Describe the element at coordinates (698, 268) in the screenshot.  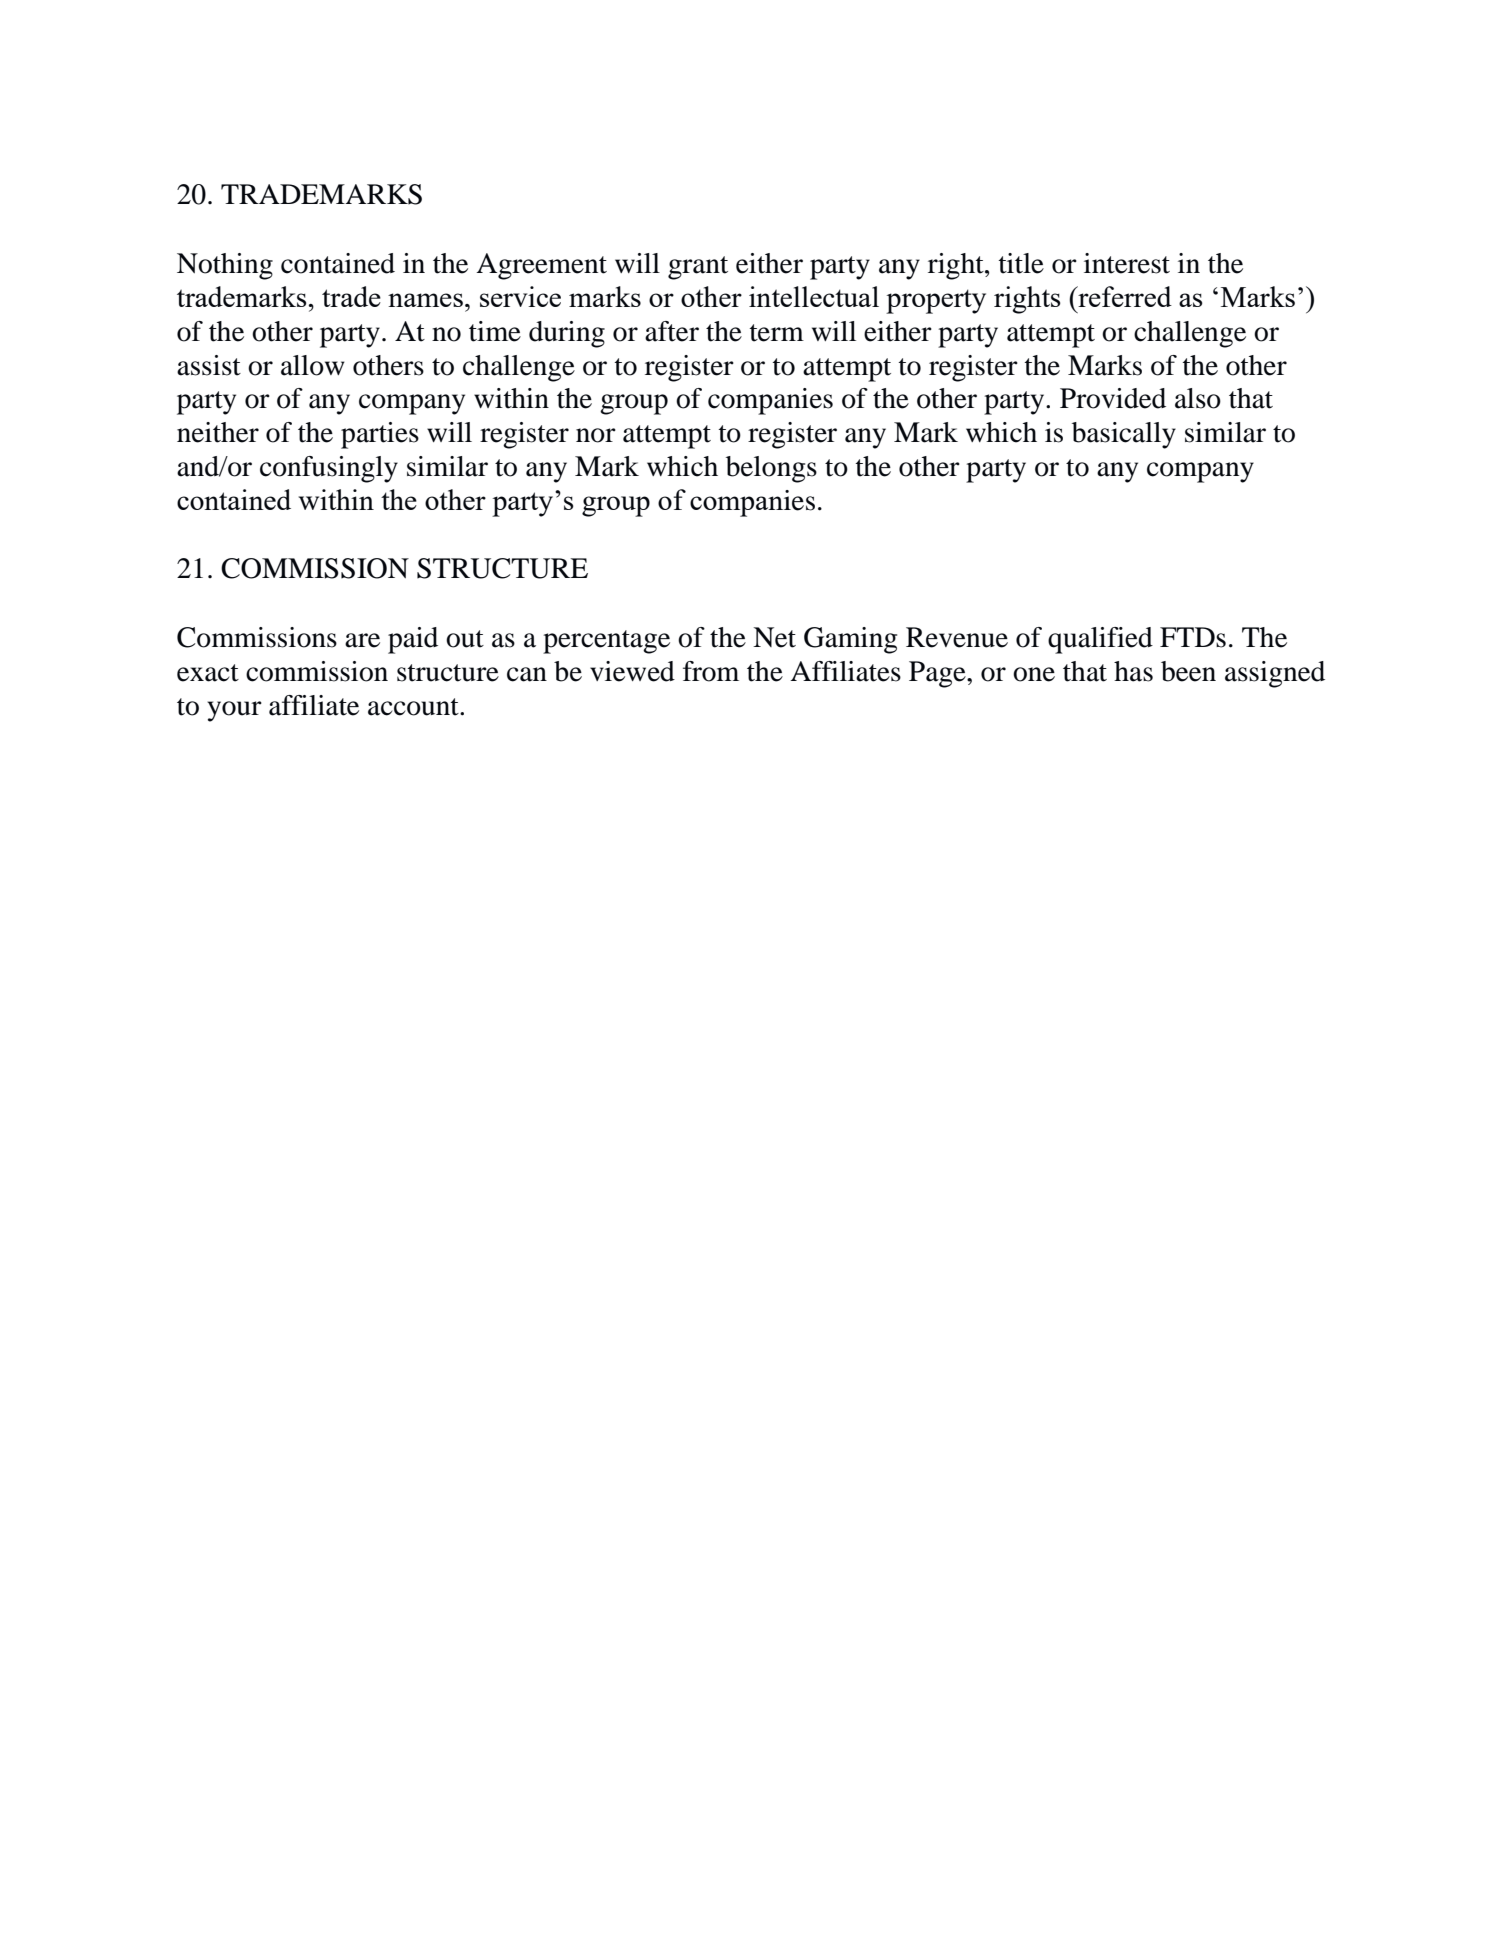
I see `grant` at that location.
